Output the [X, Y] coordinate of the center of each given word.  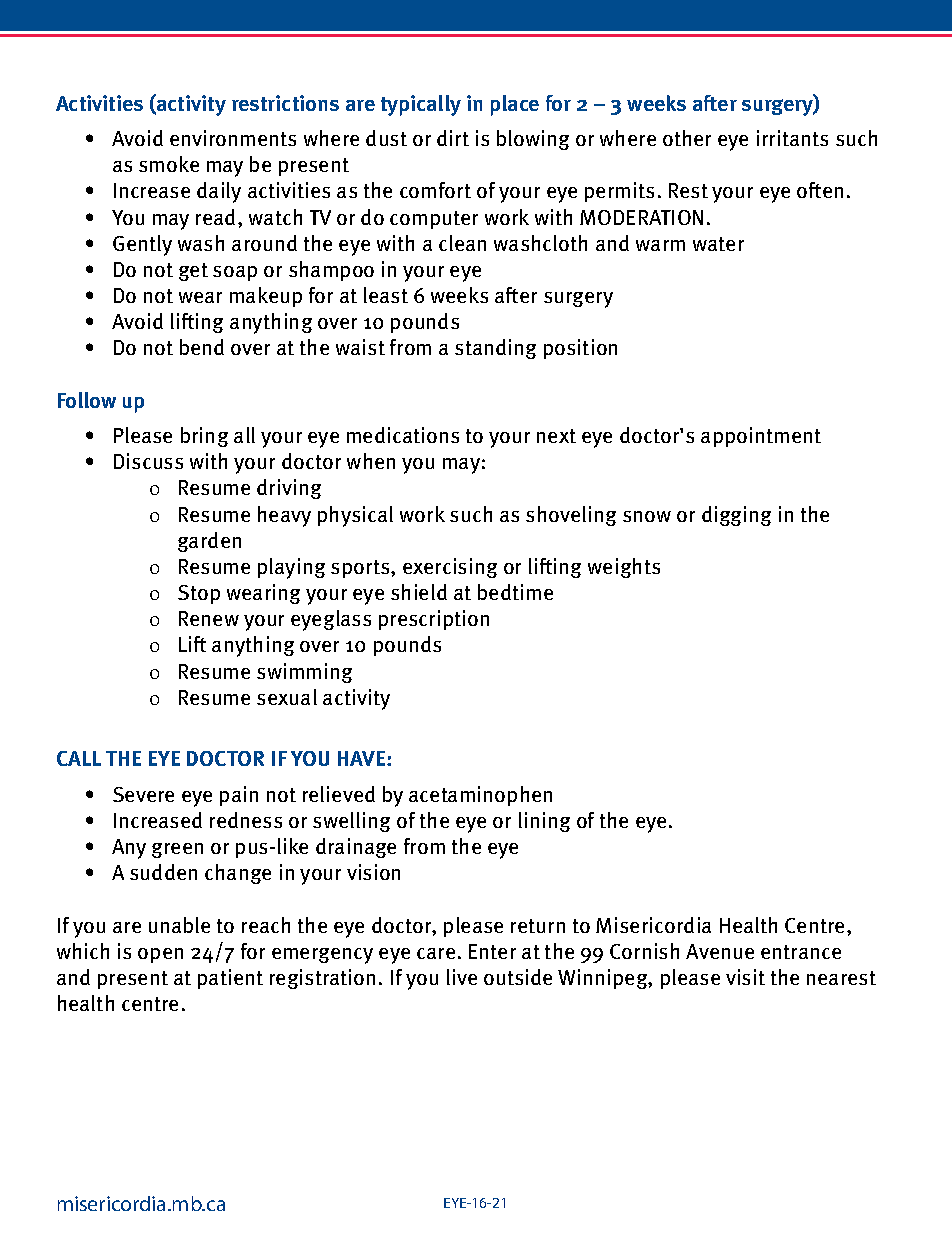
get [193, 272]
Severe [143, 794]
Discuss [148, 461]
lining [544, 822]
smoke [169, 164]
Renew [209, 618]
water [718, 244]
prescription [434, 620]
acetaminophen [480, 796]
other [687, 138]
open [160, 955]
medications [403, 435]
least [386, 295]
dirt [453, 138]
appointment [761, 437]
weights [624, 568]
